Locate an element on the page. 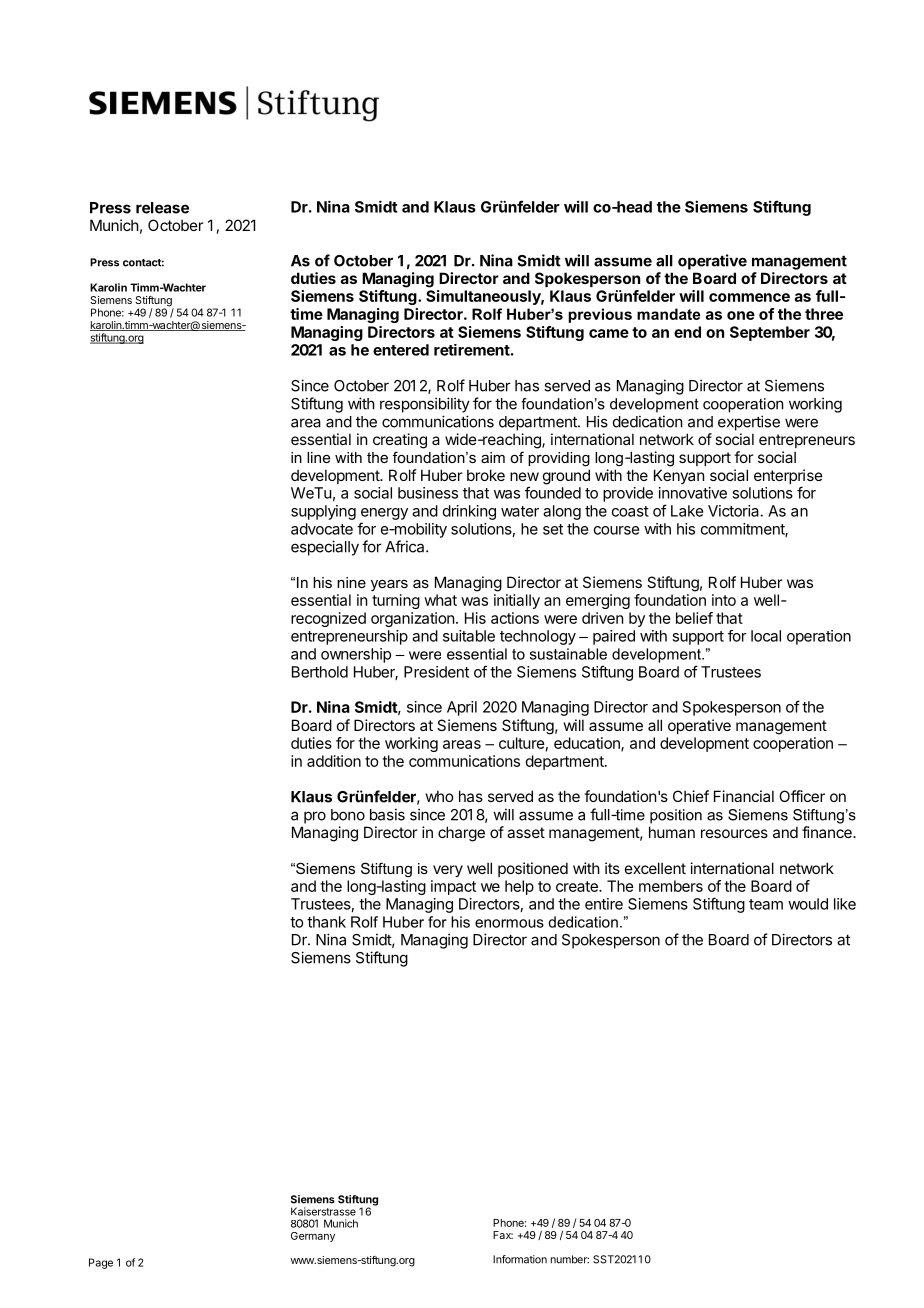 The image size is (924, 1308). team is located at coordinates (766, 904).
